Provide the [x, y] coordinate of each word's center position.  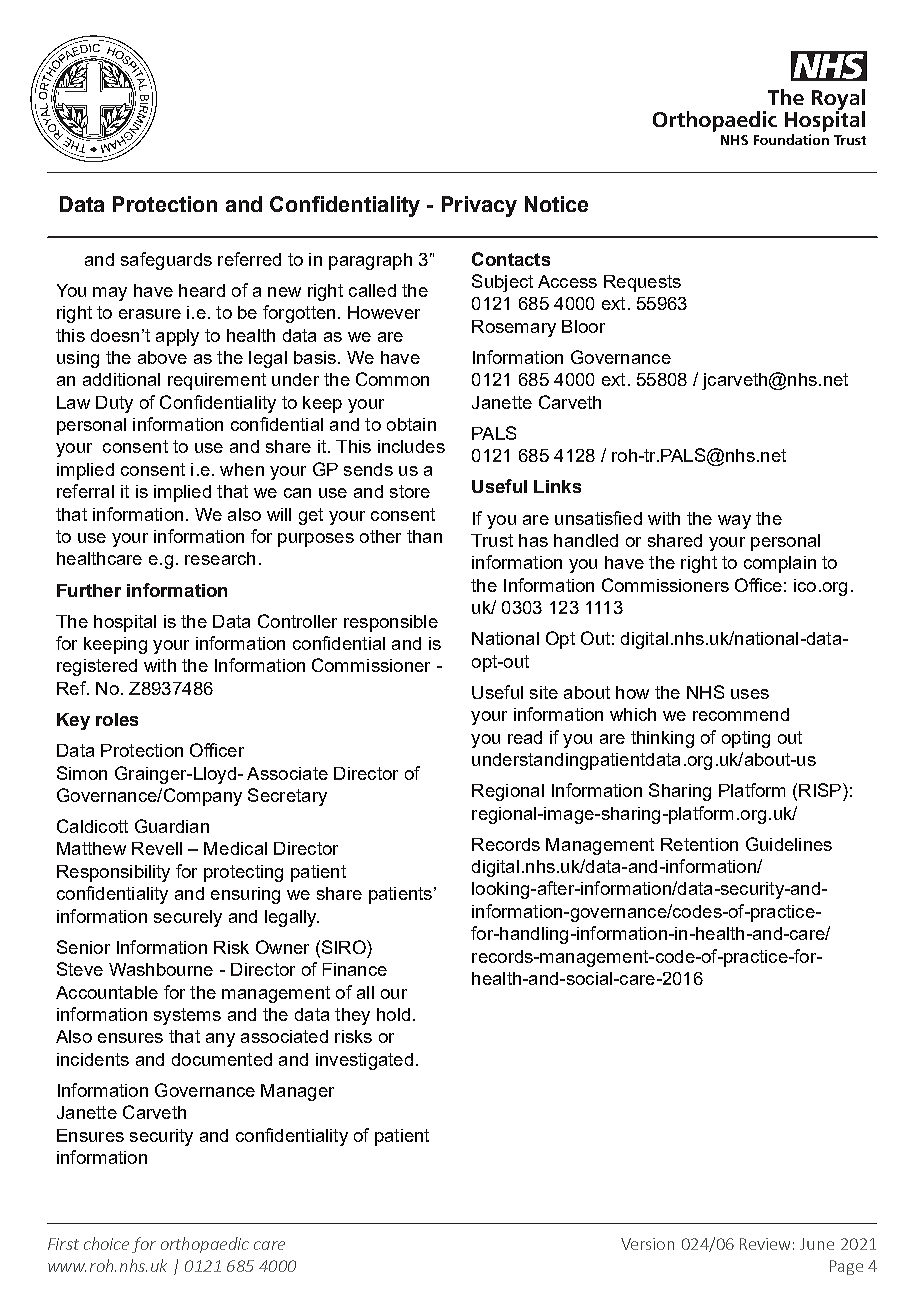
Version [647, 1244]
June [817, 1244]
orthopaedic [205, 1245]
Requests [642, 283]
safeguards [166, 261]
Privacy [479, 206]
